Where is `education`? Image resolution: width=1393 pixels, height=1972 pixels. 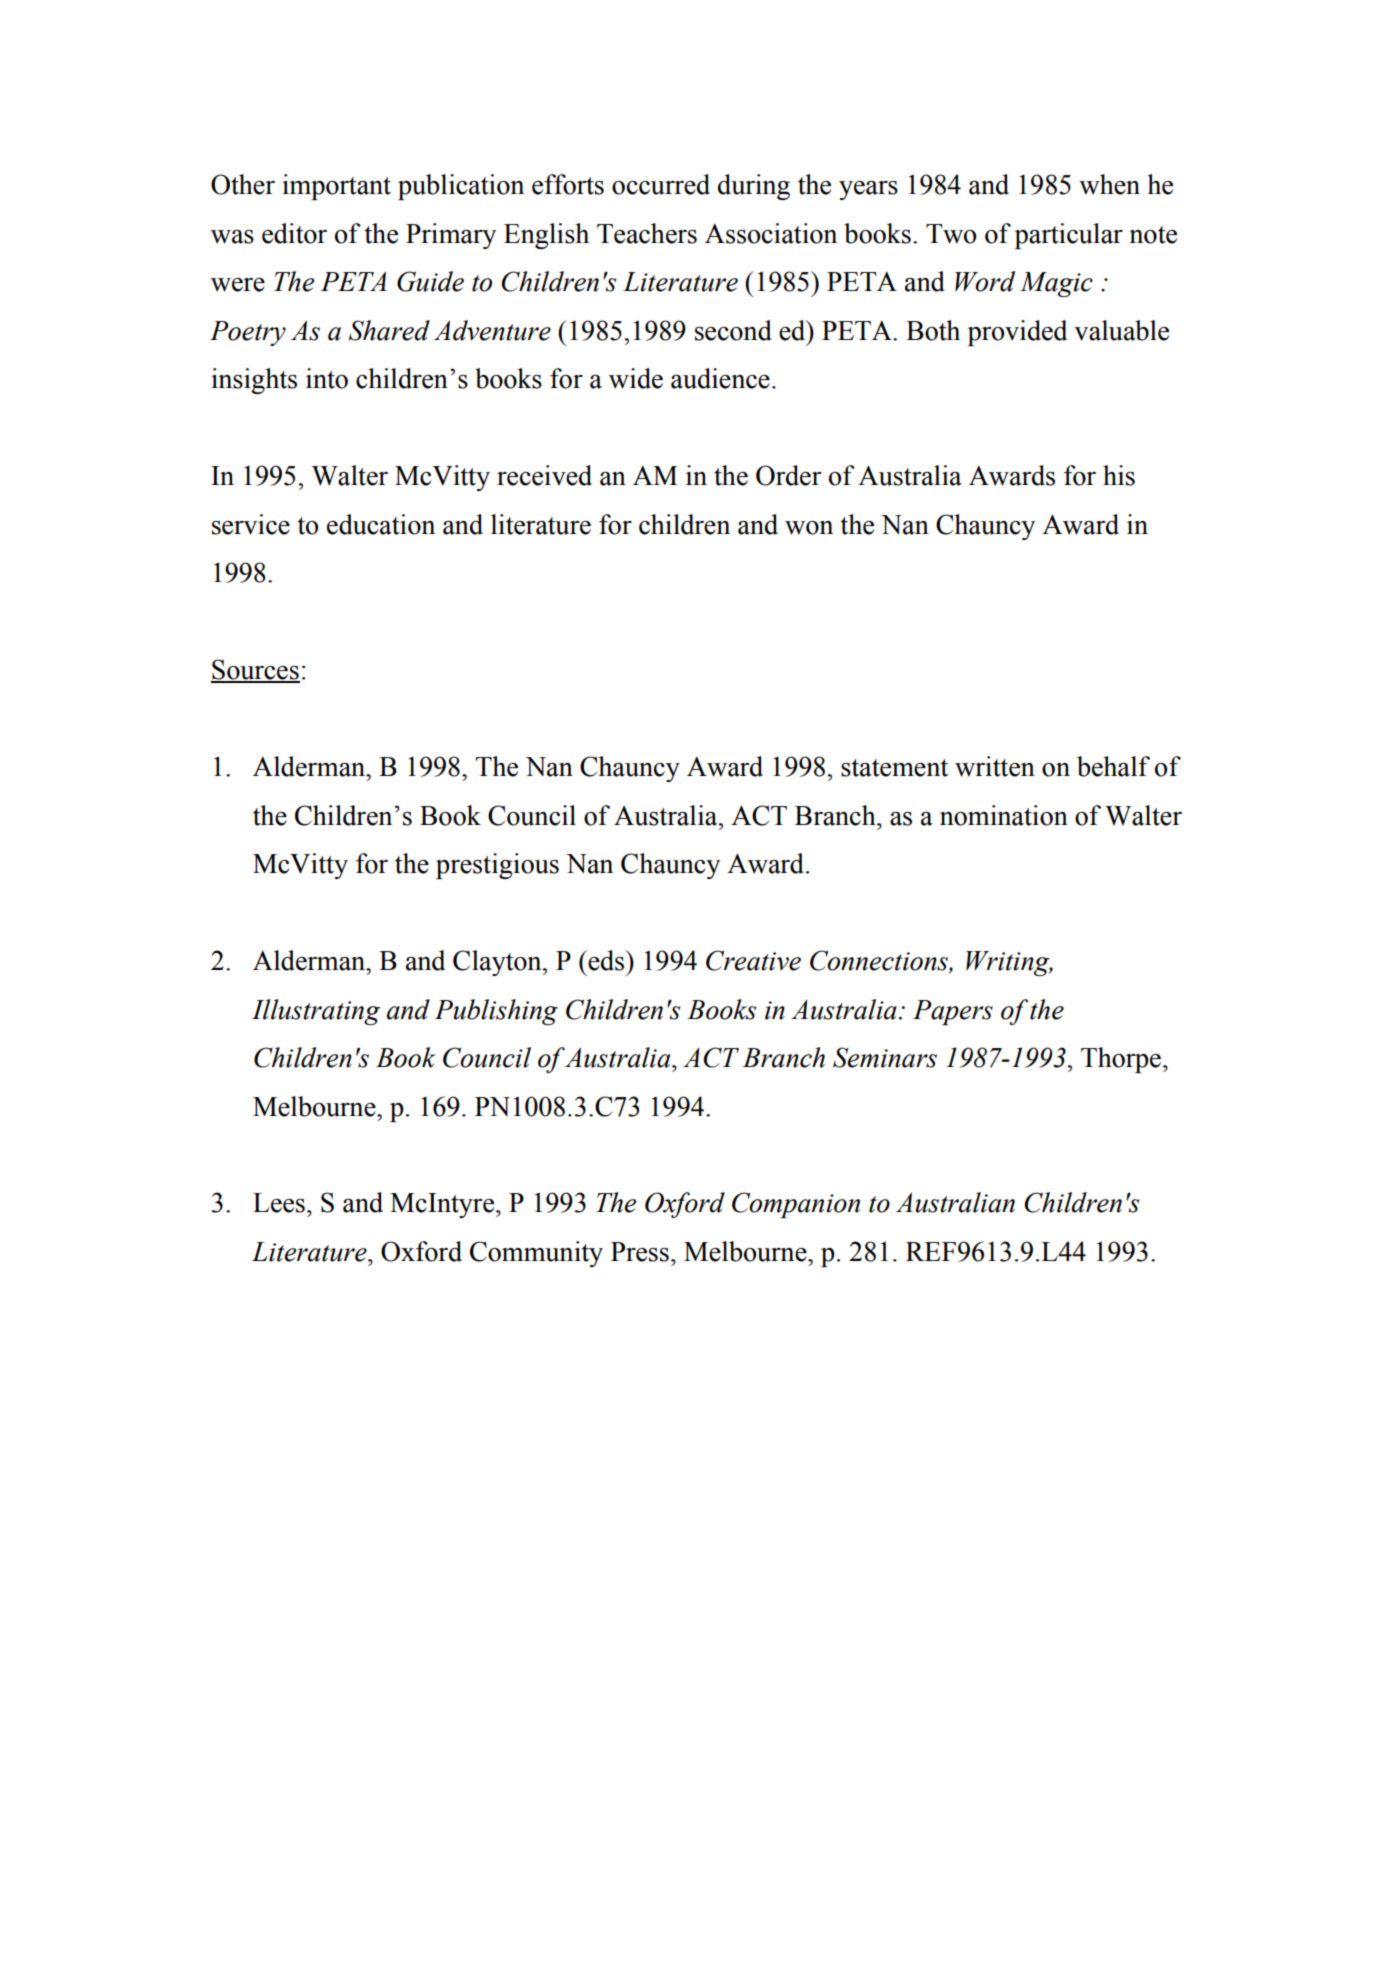 education is located at coordinates (381, 524).
